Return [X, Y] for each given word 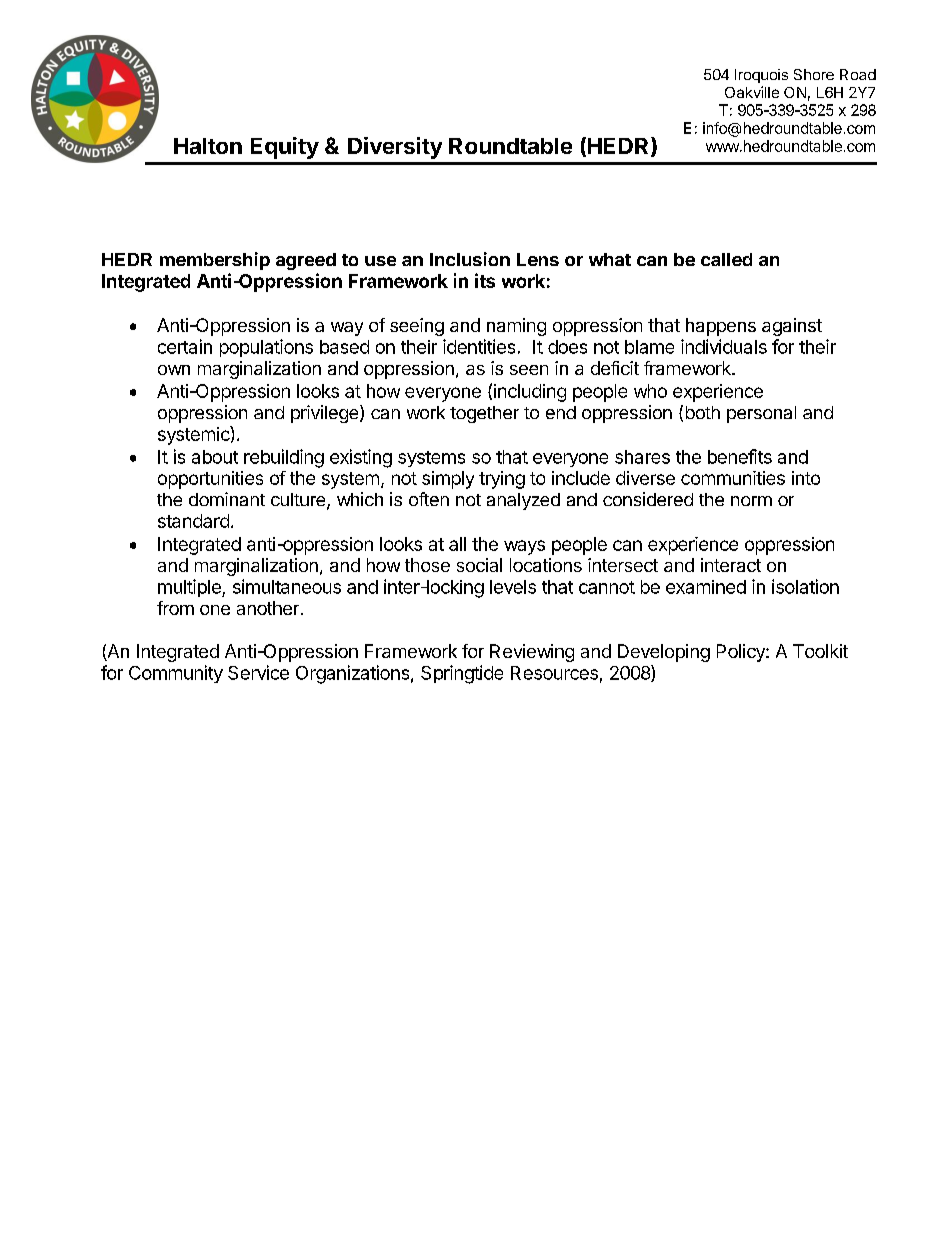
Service [258, 672]
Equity [285, 148]
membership [215, 261]
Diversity [395, 148]
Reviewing [532, 653]
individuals [724, 346]
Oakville [752, 92]
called [726, 259]
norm [751, 501]
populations [266, 348]
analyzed [523, 501]
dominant [227, 499]
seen [529, 370]
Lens [538, 259]
